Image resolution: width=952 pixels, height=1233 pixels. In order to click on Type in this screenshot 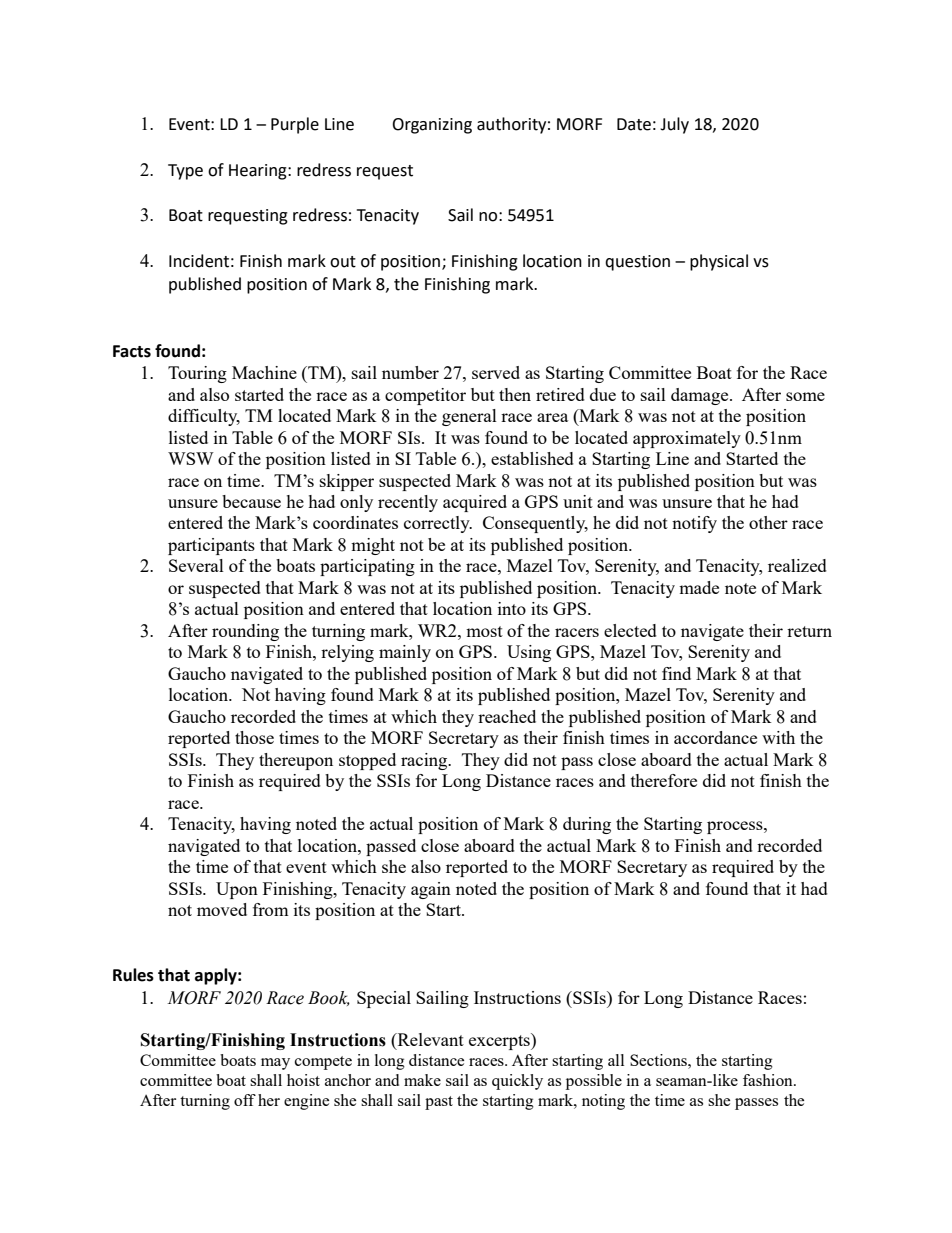, I will do `click(185, 172)`.
